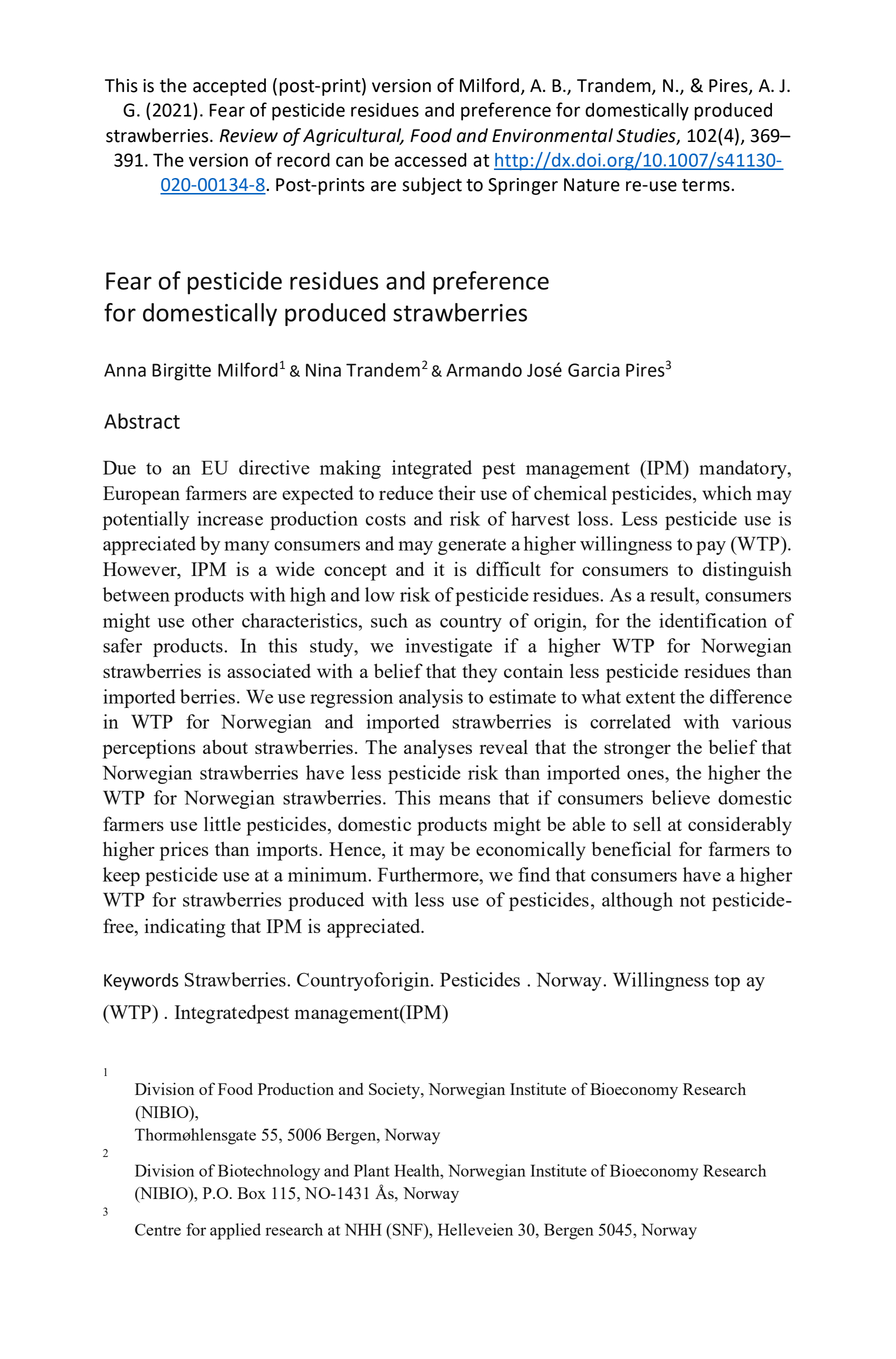 This screenshot has height=1359, width=896. Describe the element at coordinates (235, 1231) in the screenshot. I see `applied` at that location.
